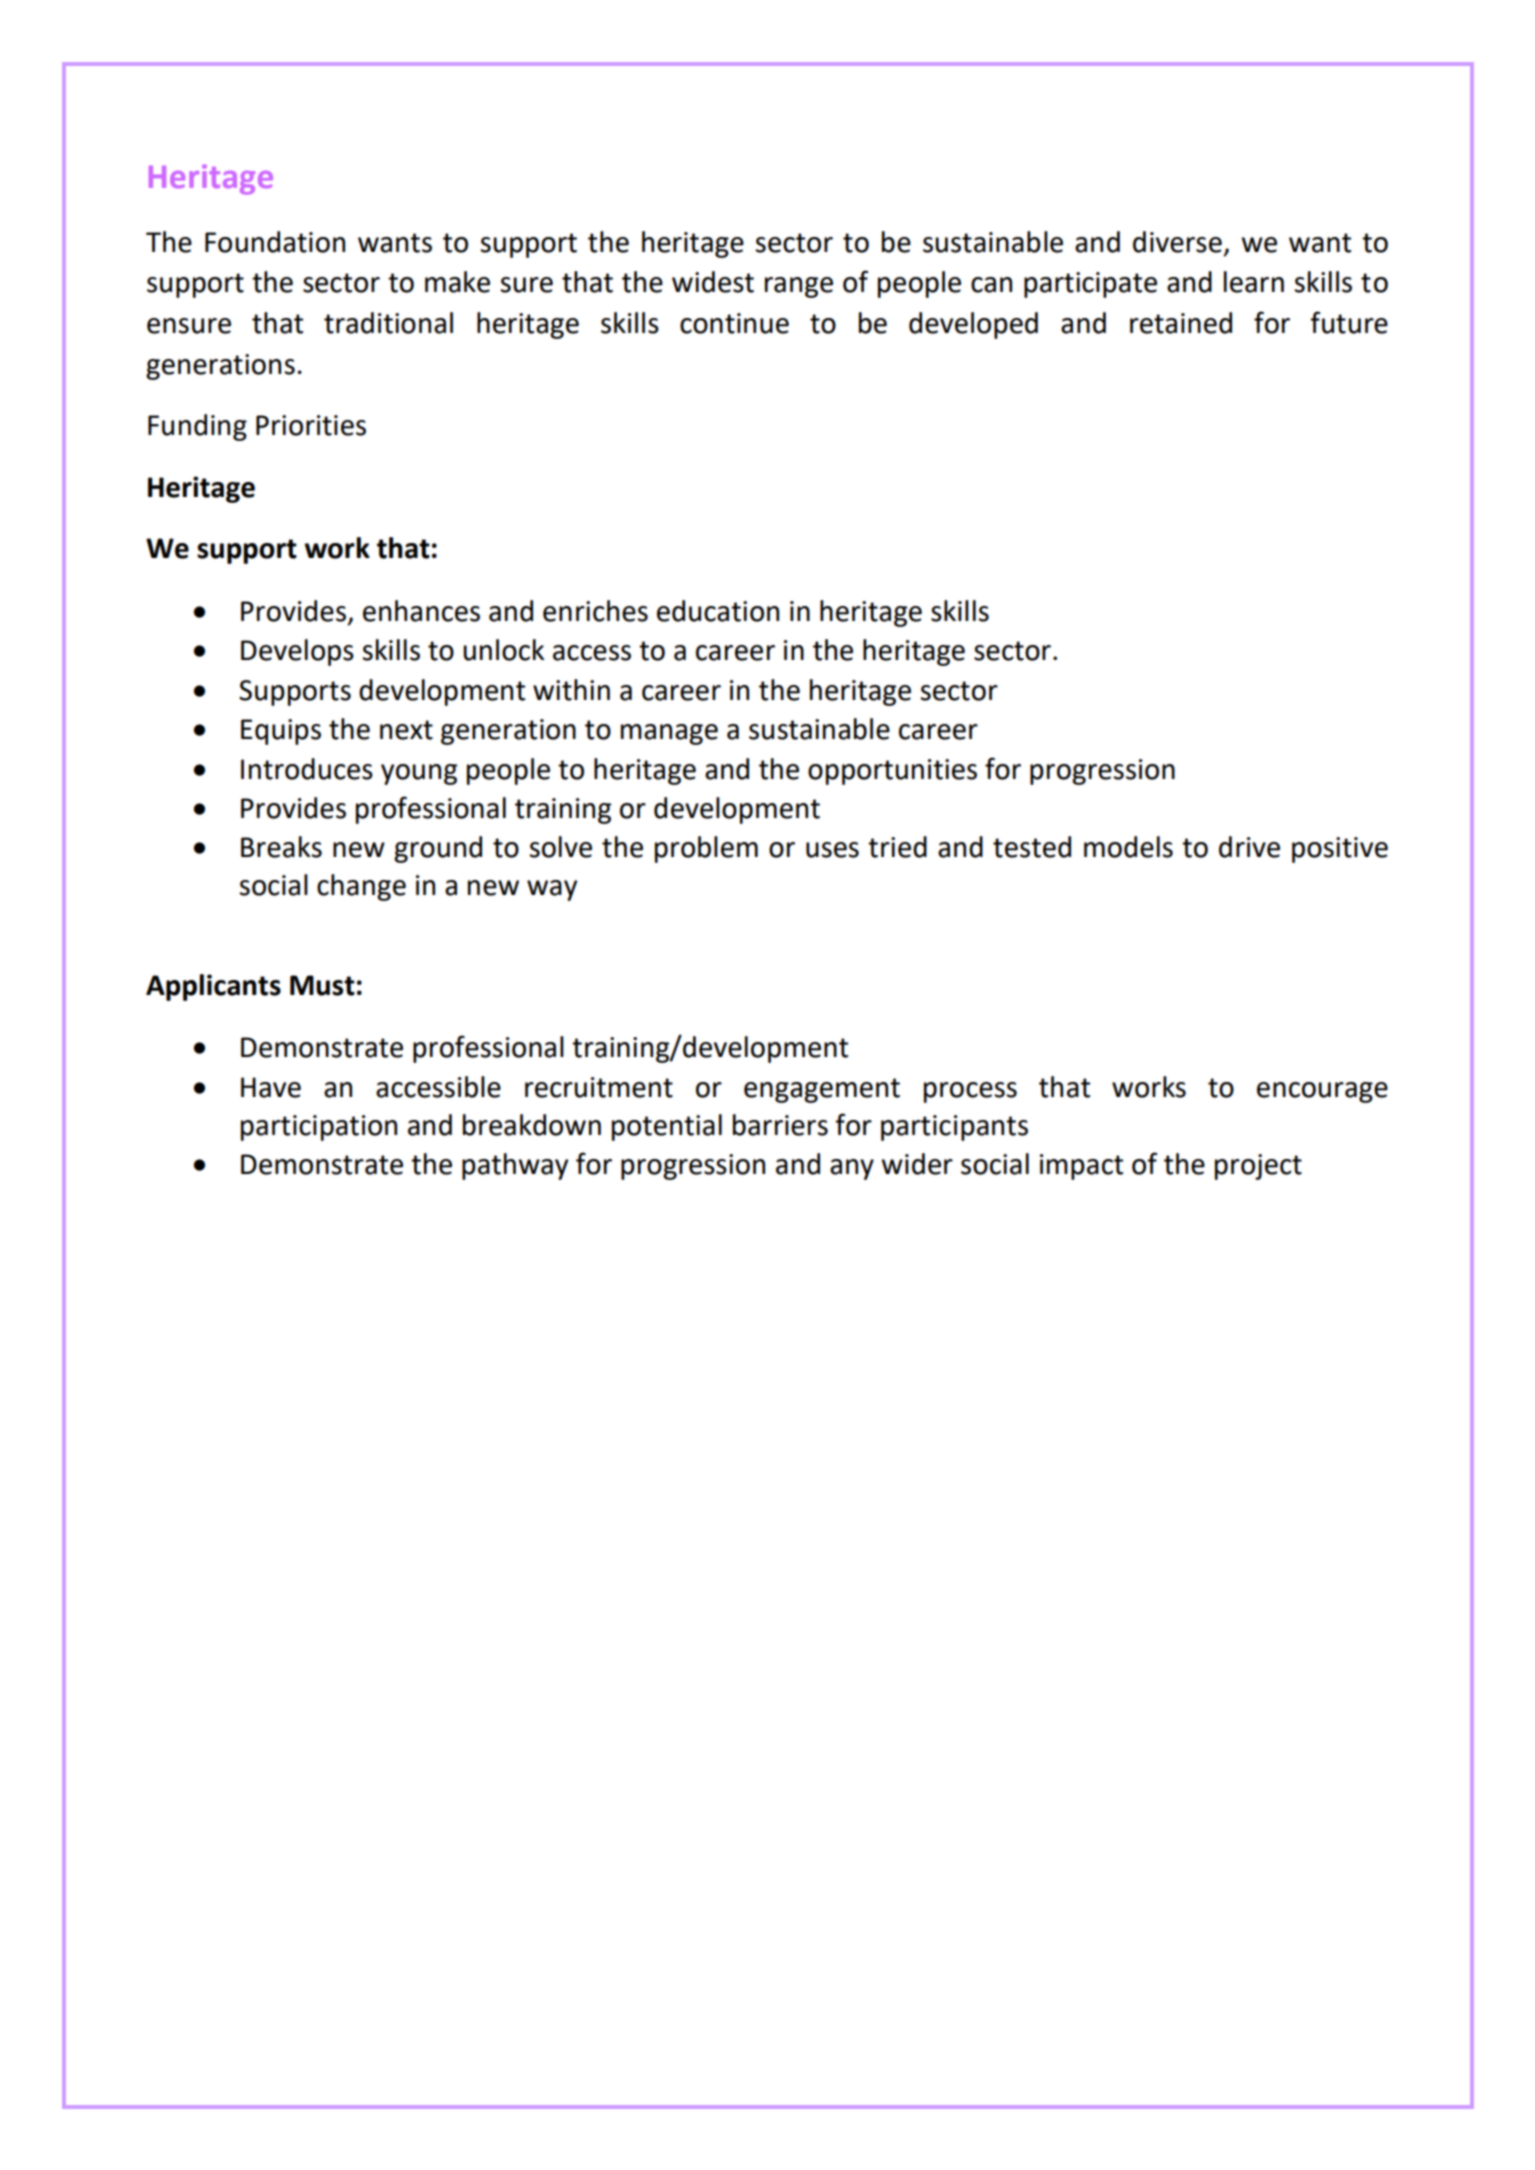 Image resolution: width=1535 pixels, height=2170 pixels. I want to click on learn, so click(1254, 282).
